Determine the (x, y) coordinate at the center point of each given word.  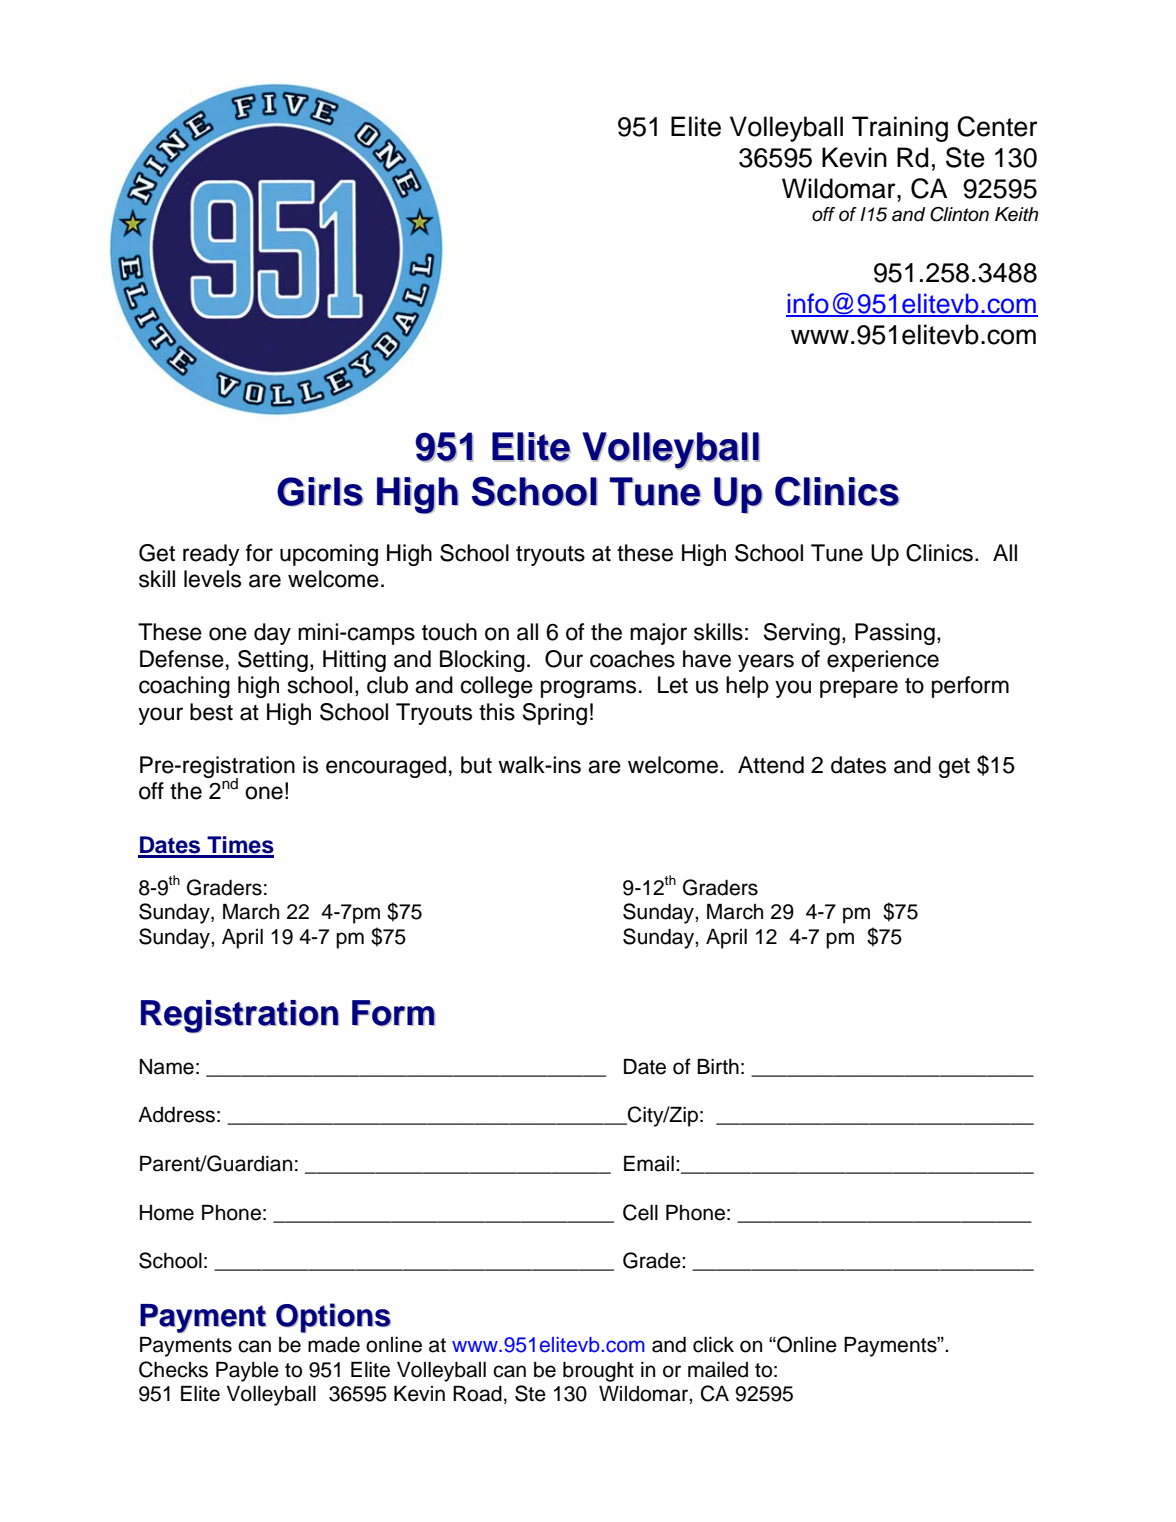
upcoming (329, 555)
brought (598, 1372)
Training (900, 129)
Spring (554, 714)
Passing (895, 634)
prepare (859, 689)
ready (211, 555)
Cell (640, 1212)
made (334, 1345)
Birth (718, 1066)
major (658, 634)
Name (167, 1067)
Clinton (959, 214)
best (211, 712)
